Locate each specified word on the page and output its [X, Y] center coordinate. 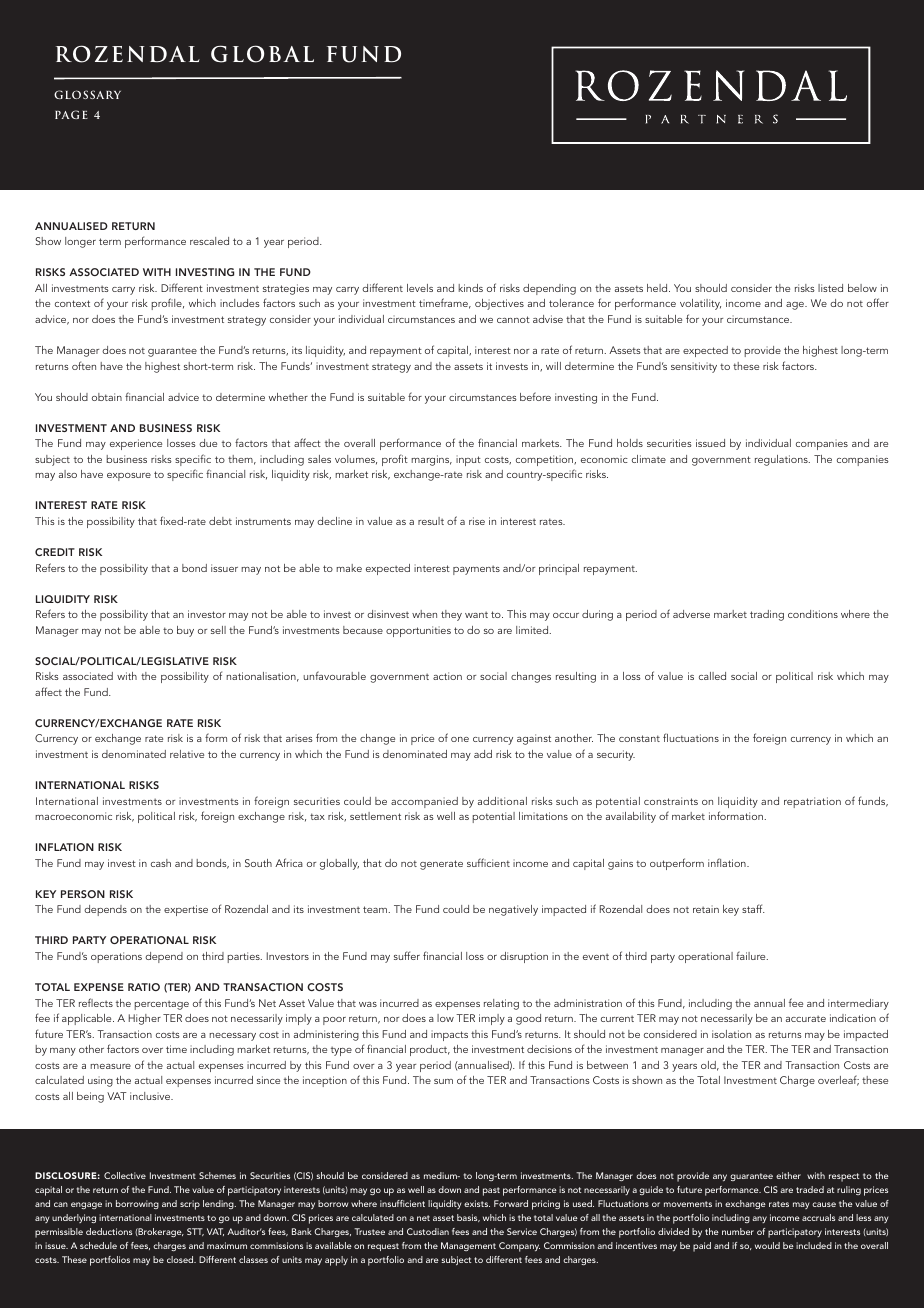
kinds [470, 288]
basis [468, 1218]
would [767, 1245]
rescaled [209, 241]
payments [476, 570]
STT [195, 1232]
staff [753, 908]
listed [830, 288]
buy [185, 631]
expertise [186, 910]
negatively [513, 910]
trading [767, 615]
